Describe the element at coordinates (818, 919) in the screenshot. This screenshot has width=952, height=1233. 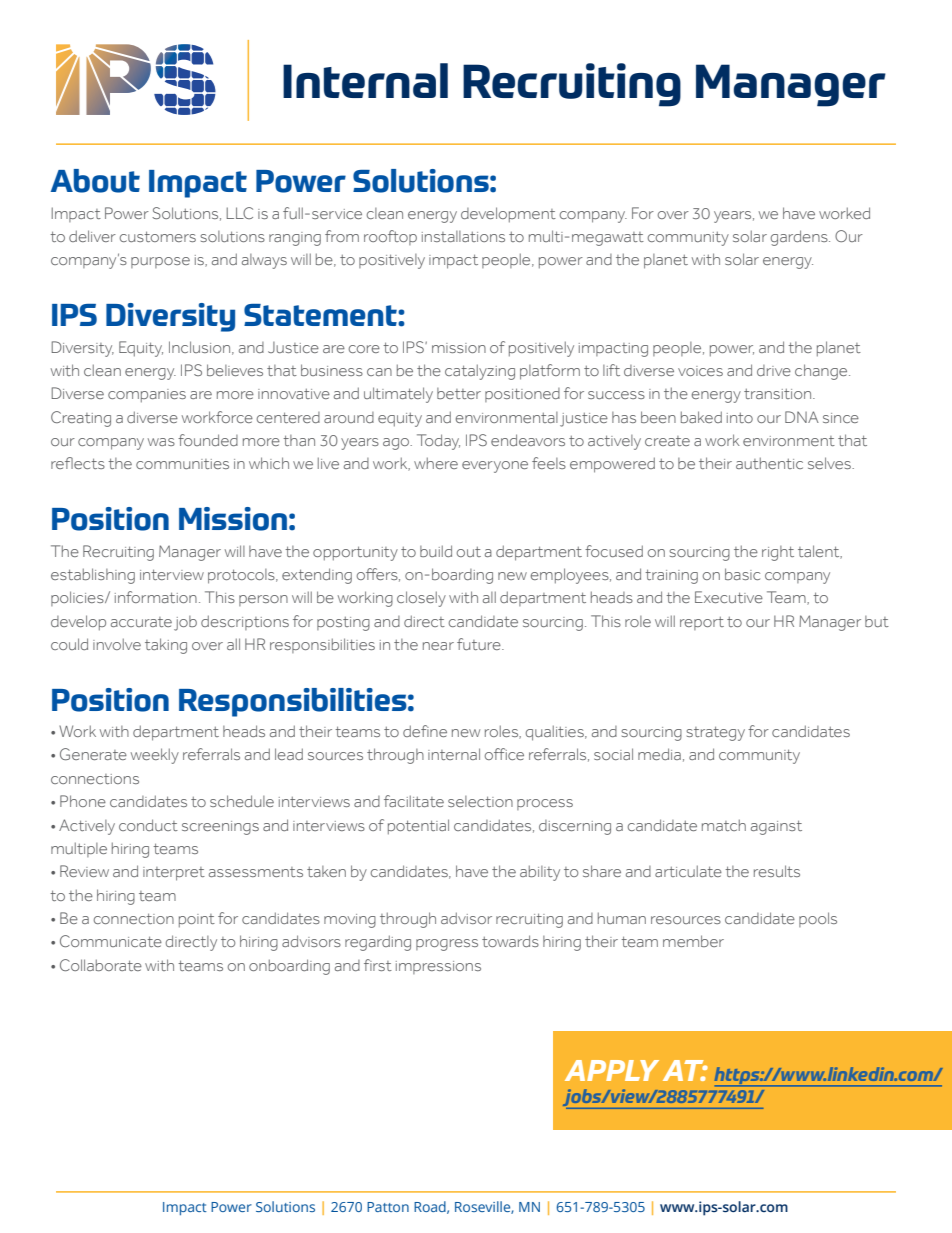
I see `pools` at that location.
